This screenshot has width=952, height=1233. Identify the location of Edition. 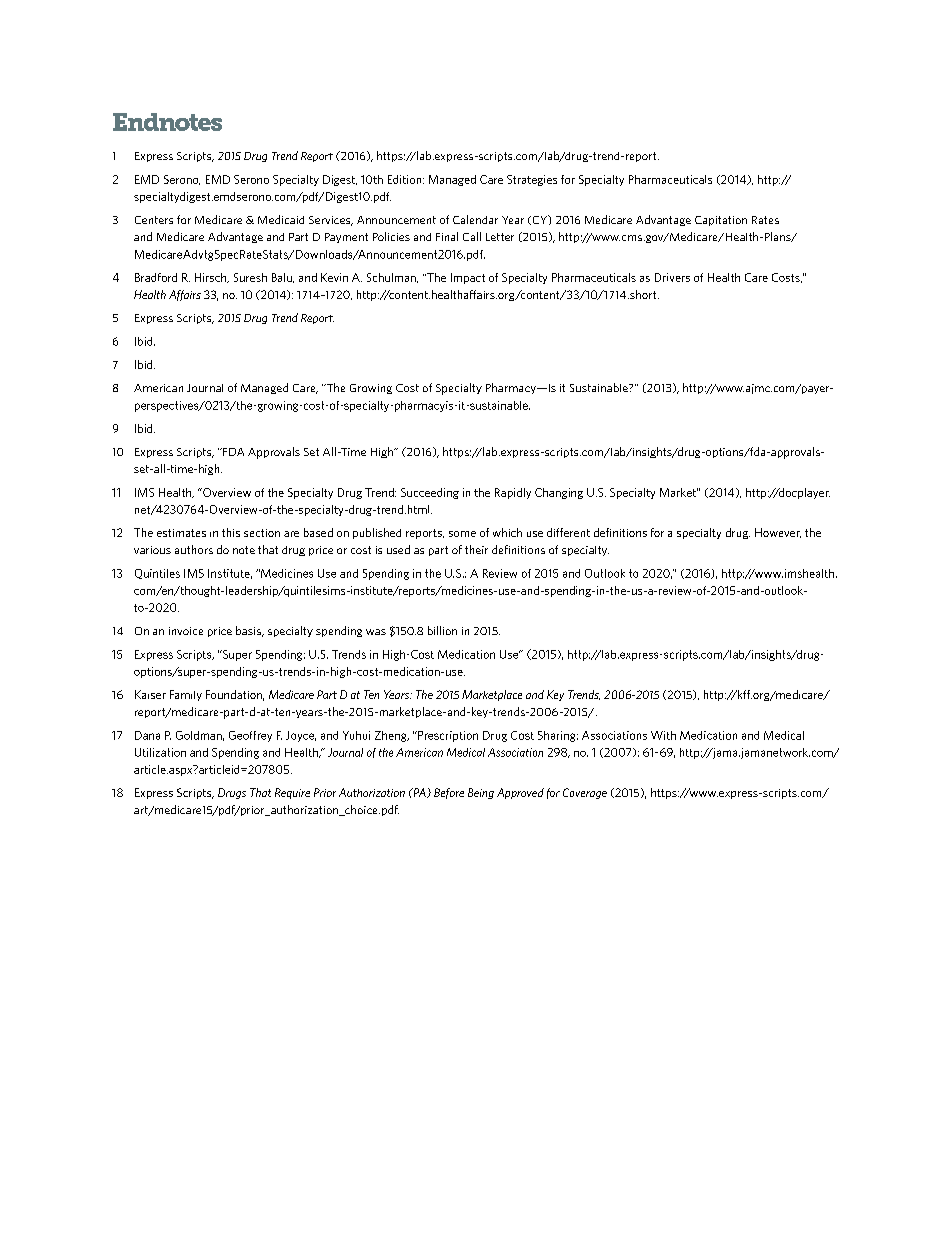
(406, 179).
